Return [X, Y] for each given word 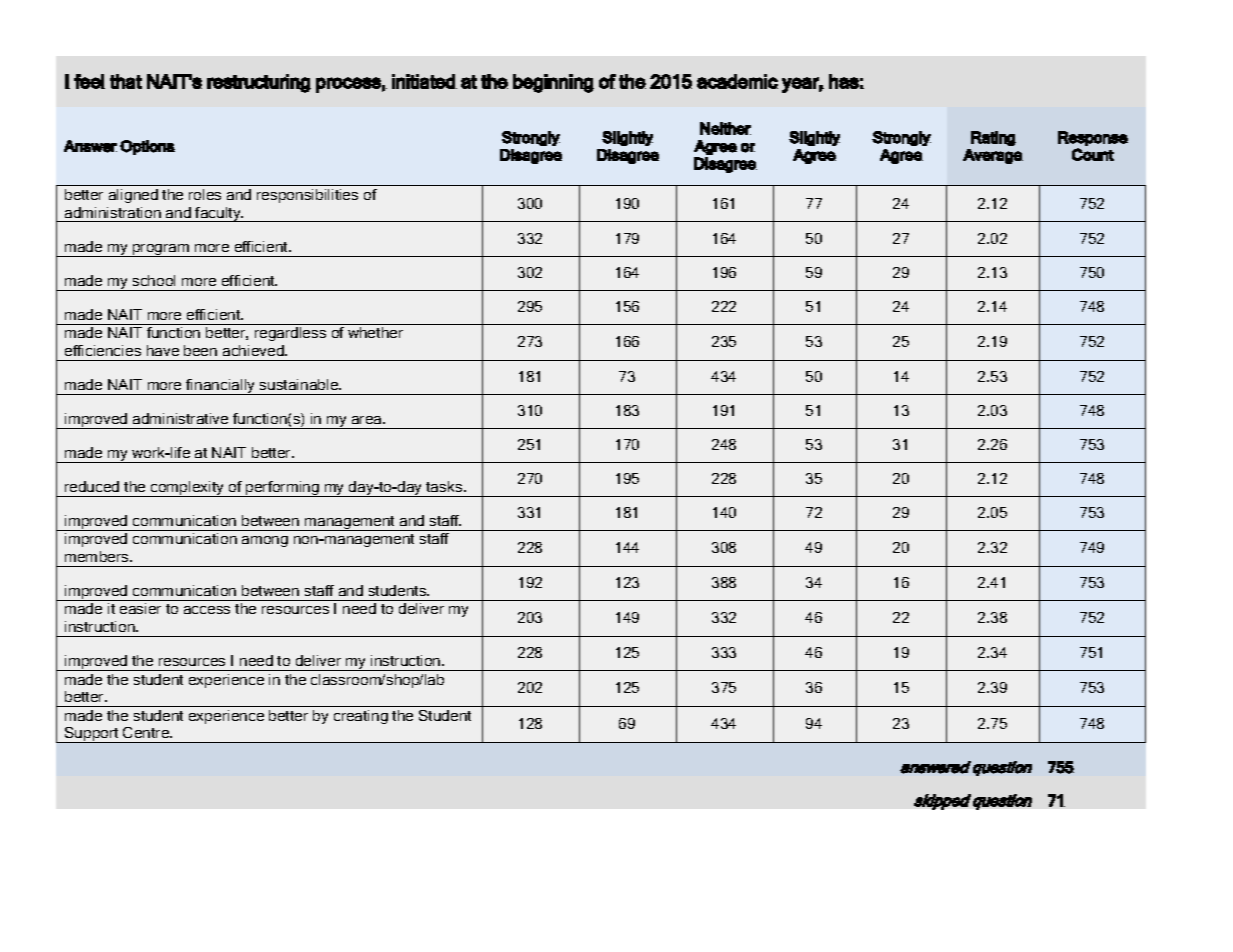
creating [361, 717]
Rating [993, 138]
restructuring [259, 83]
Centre [147, 732]
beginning [553, 83]
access [207, 610]
